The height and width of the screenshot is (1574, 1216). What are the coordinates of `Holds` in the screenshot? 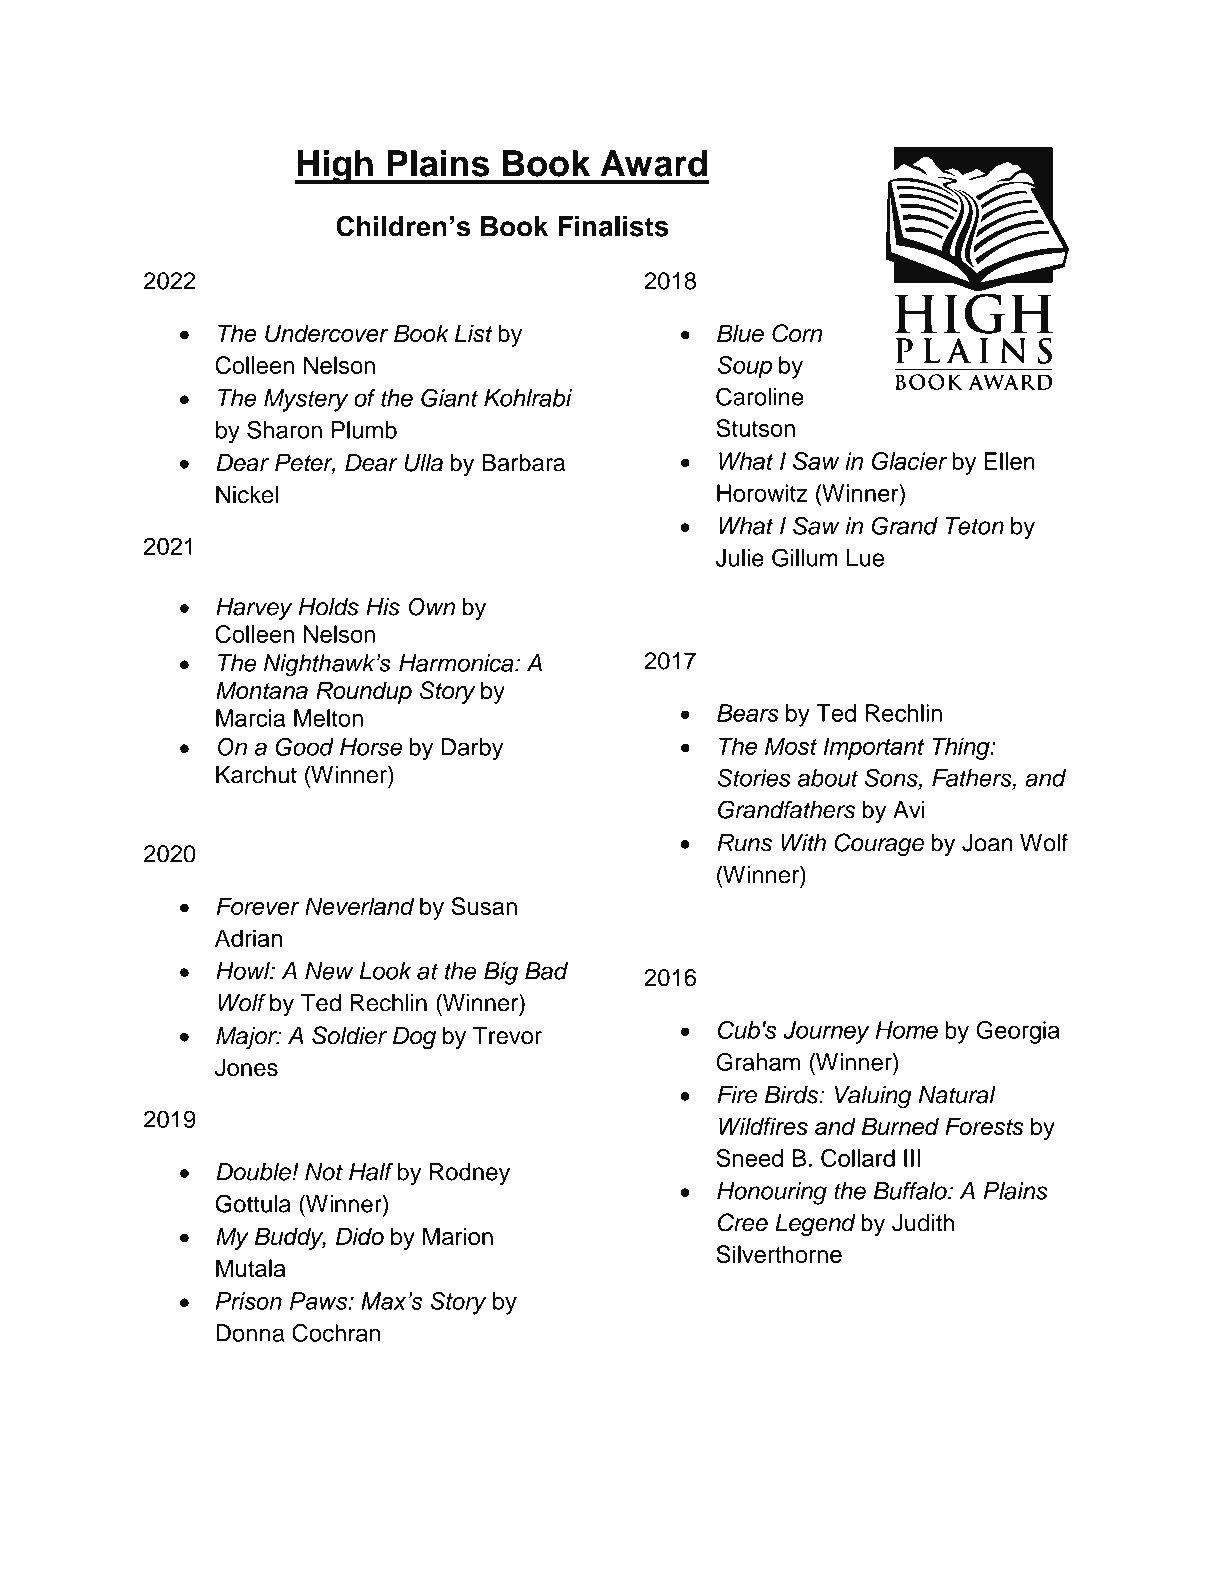 It's located at (329, 607).
